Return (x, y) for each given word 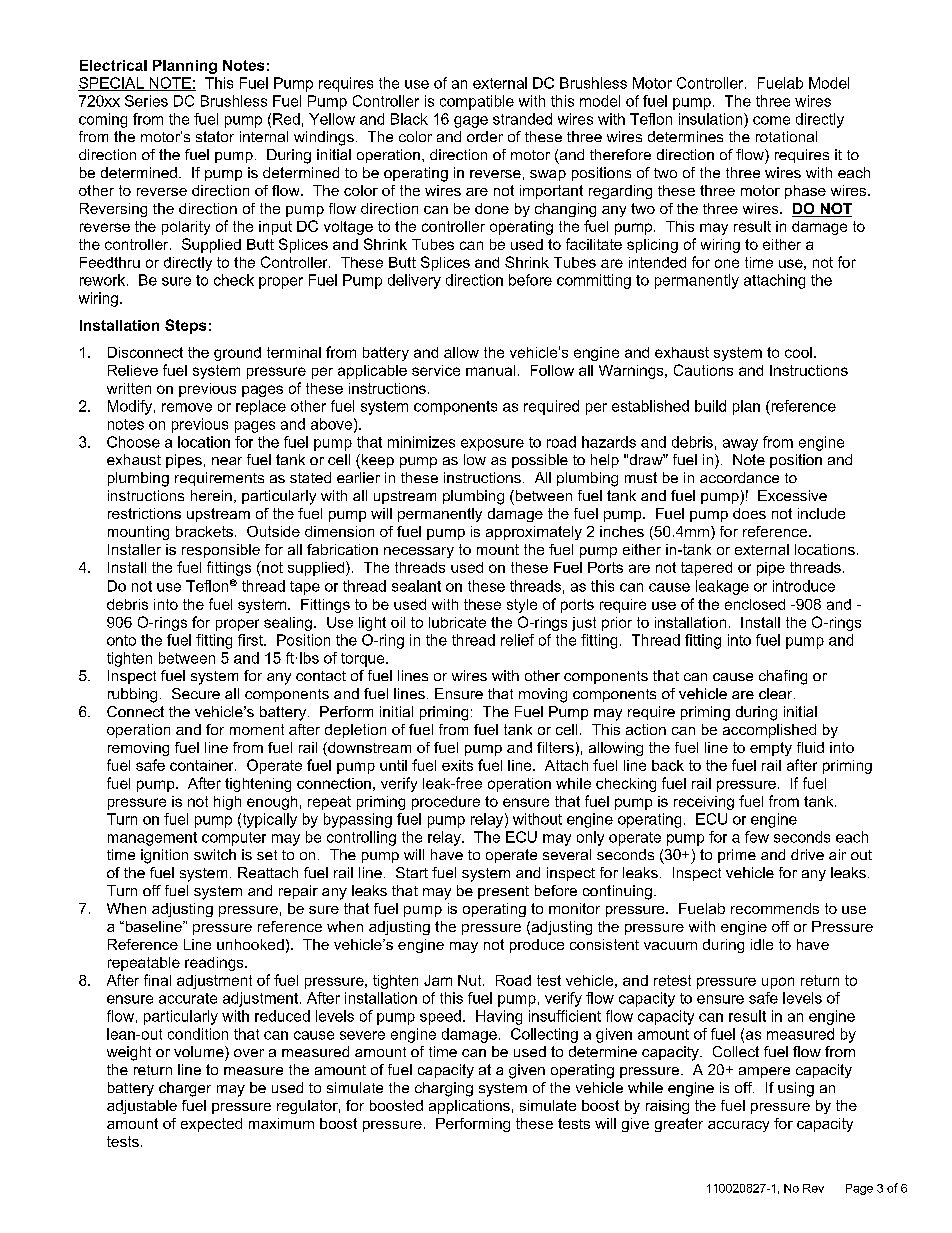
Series (146, 101)
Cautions (703, 370)
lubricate (457, 622)
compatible (477, 102)
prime (737, 856)
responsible (221, 551)
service (436, 370)
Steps (185, 326)
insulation (712, 119)
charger (185, 1089)
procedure (446, 803)
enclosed (755, 604)
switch (215, 854)
